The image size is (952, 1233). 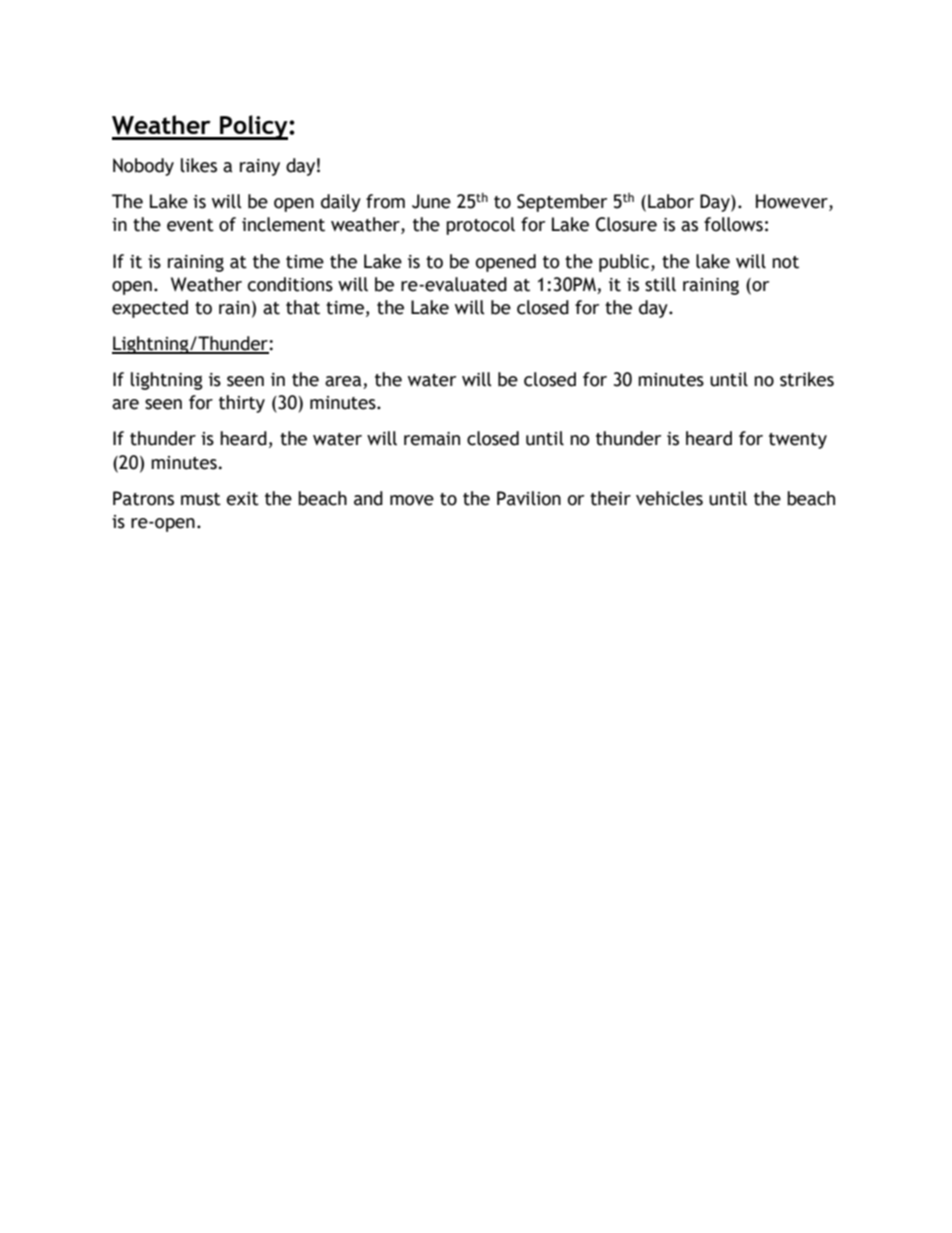 What do you see at coordinates (798, 441) in the screenshot?
I see `twenty` at bounding box center [798, 441].
